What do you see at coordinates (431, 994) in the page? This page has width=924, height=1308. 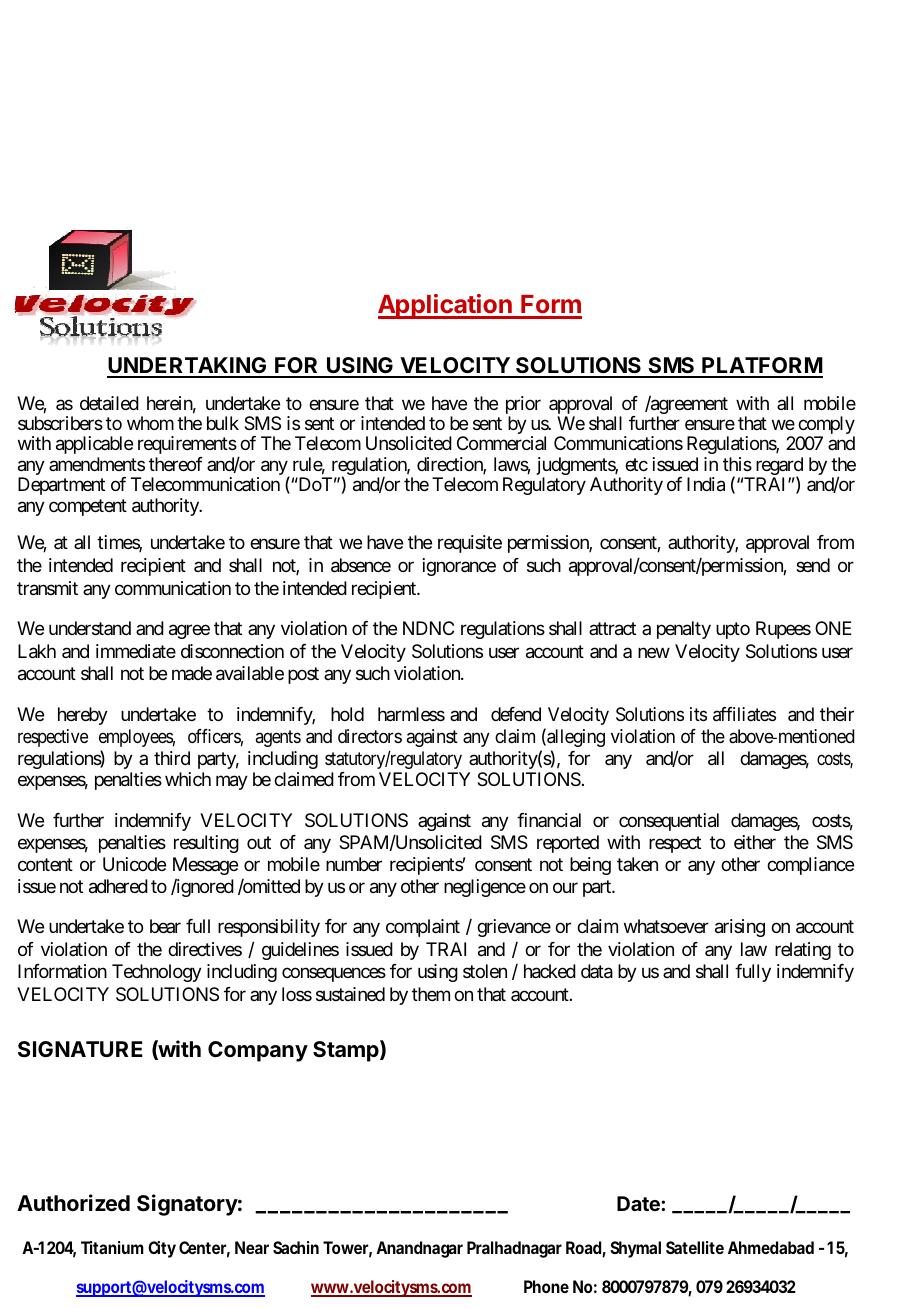 I see `them` at bounding box center [431, 994].
